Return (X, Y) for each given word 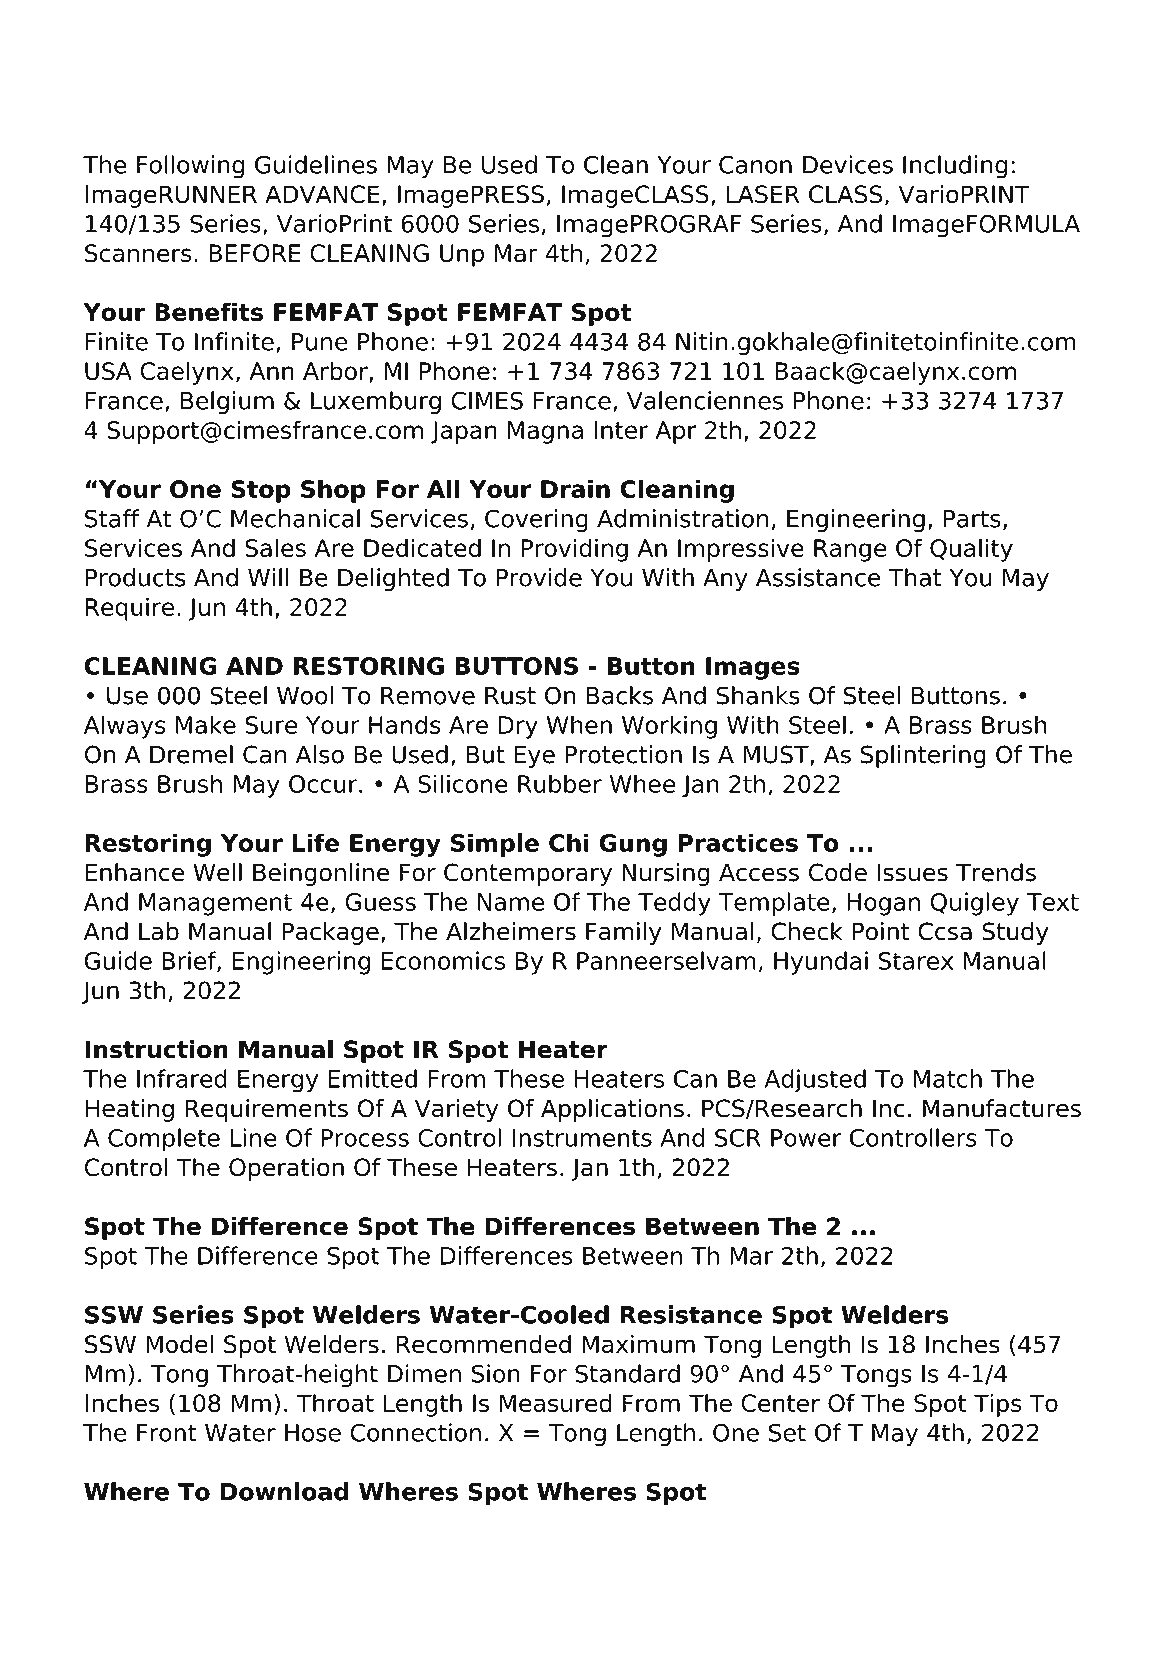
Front (167, 1433)
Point (881, 931)
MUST (777, 755)
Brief (190, 961)
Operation (286, 1169)
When (579, 724)
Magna (545, 432)
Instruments (582, 1138)
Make (206, 724)
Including (955, 167)
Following (190, 167)
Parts (972, 519)
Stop (261, 491)
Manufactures (1002, 1108)
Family (623, 933)
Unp (462, 255)
